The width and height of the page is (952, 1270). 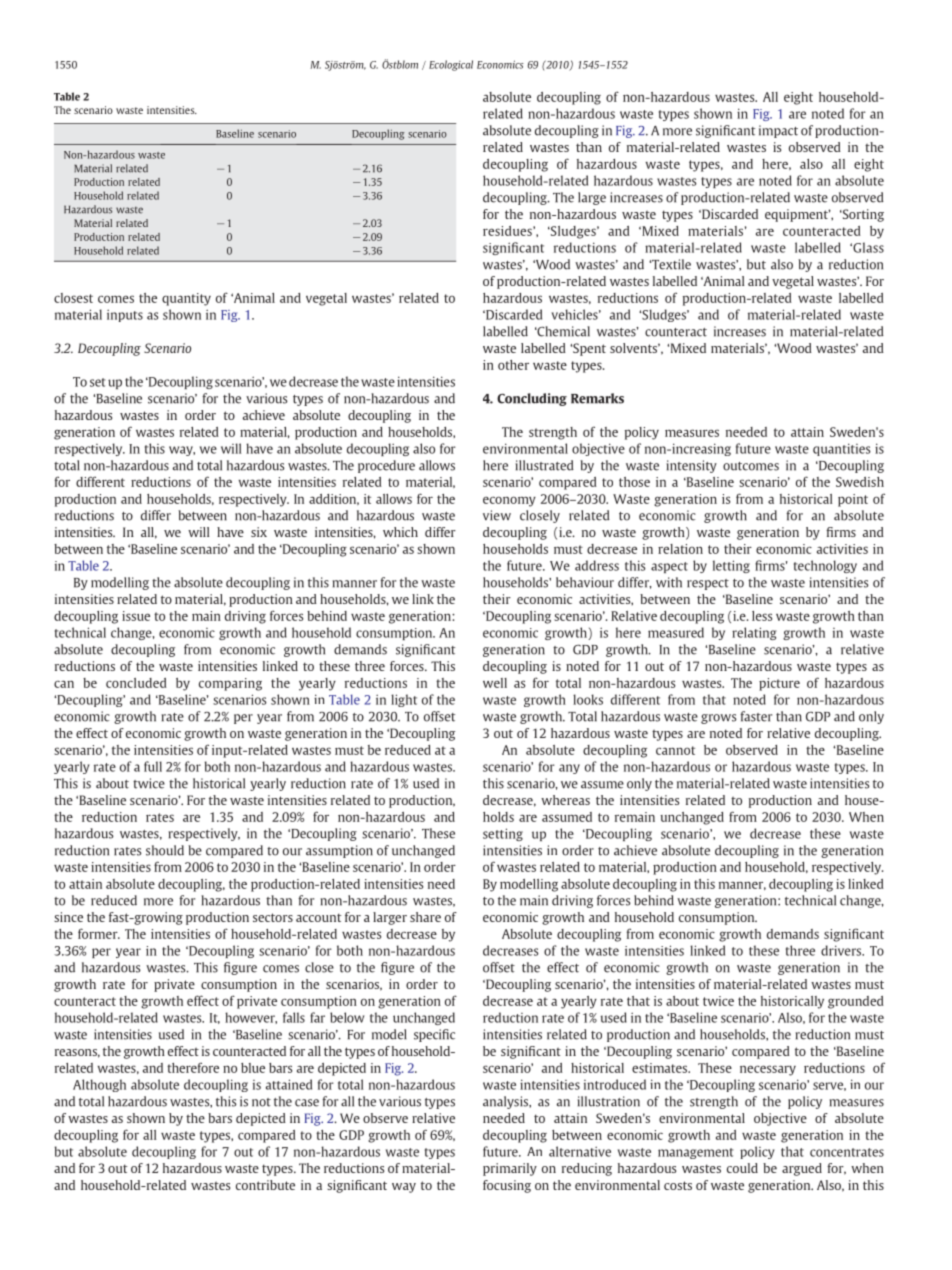 What do you see at coordinates (186, 299) in the page?
I see `quantity` at bounding box center [186, 299].
